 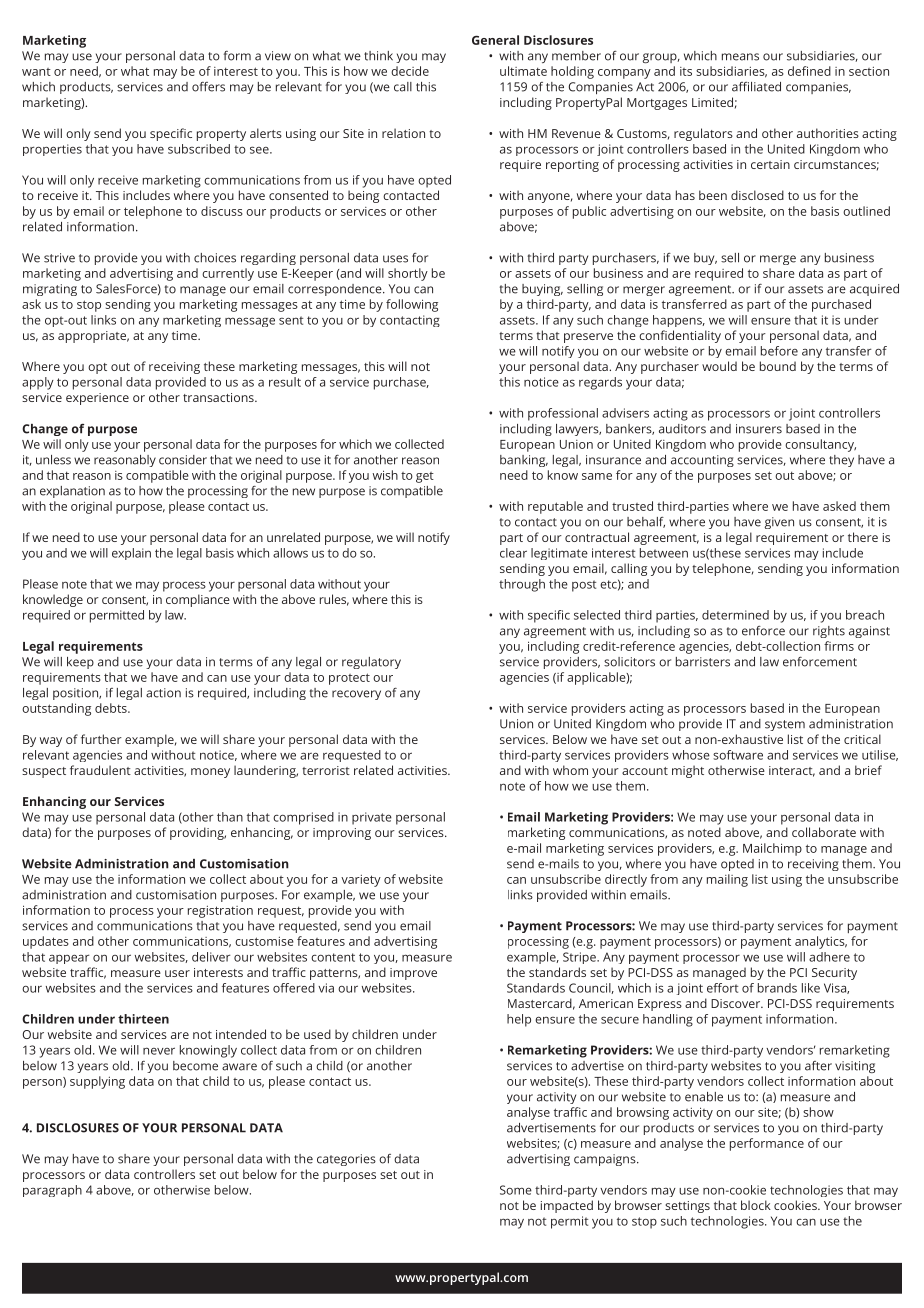 What do you see at coordinates (52, 1191) in the page?
I see `paragraph` at bounding box center [52, 1191].
